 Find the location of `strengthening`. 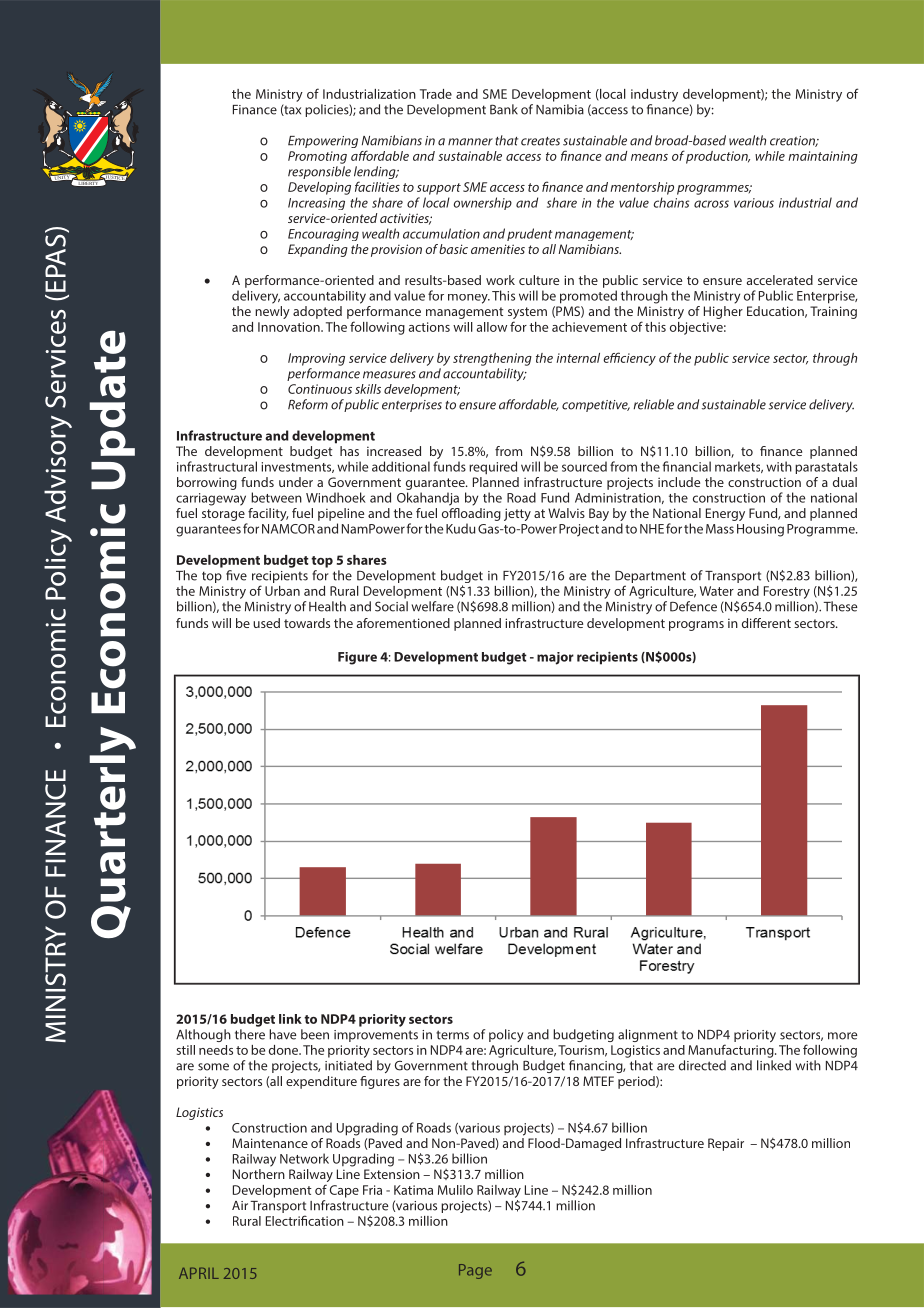

strengthening is located at coordinates (492, 359).
